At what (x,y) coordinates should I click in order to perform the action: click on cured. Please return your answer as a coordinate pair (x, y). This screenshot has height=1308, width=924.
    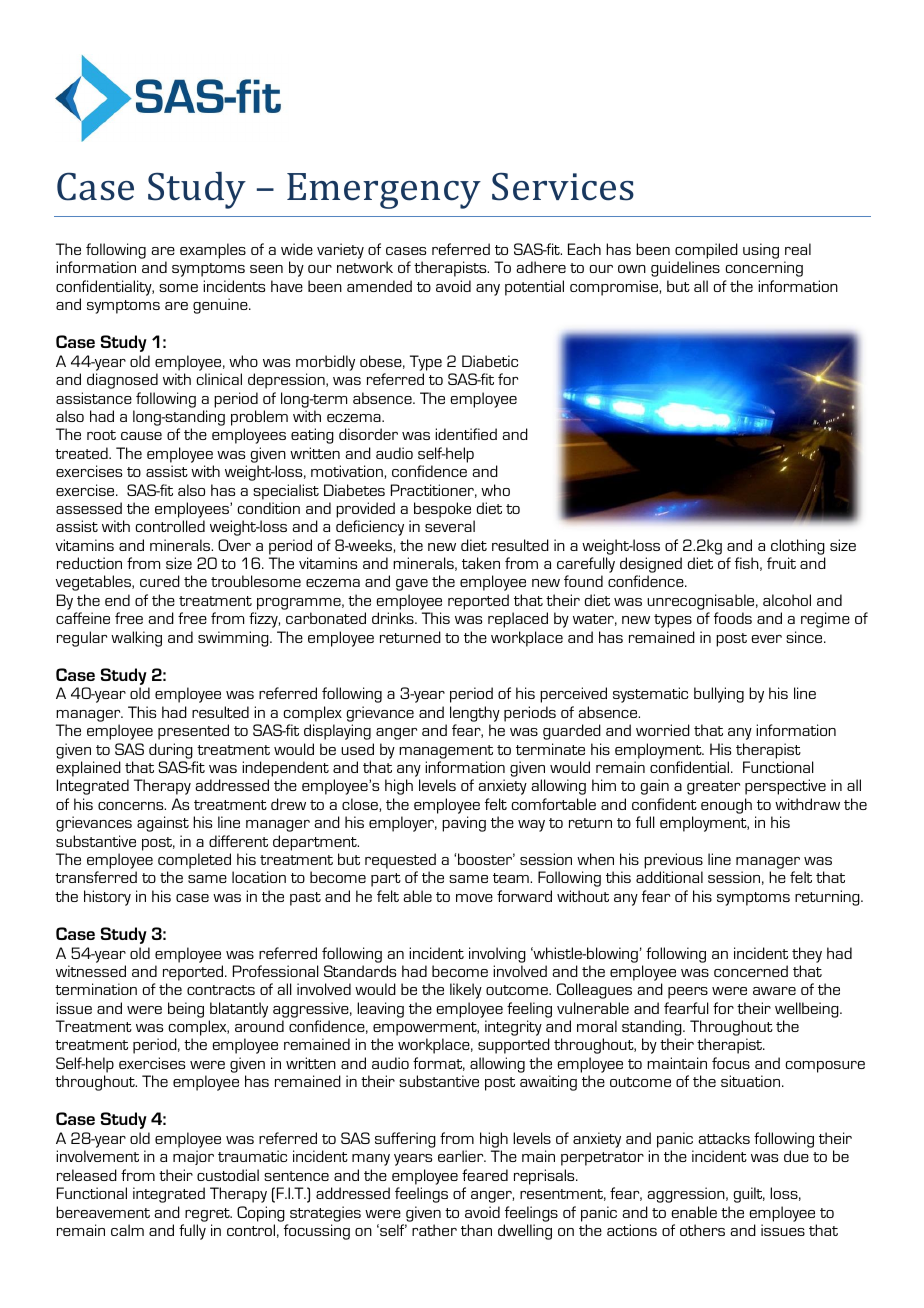
    Looking at the image, I should click on (160, 581).
